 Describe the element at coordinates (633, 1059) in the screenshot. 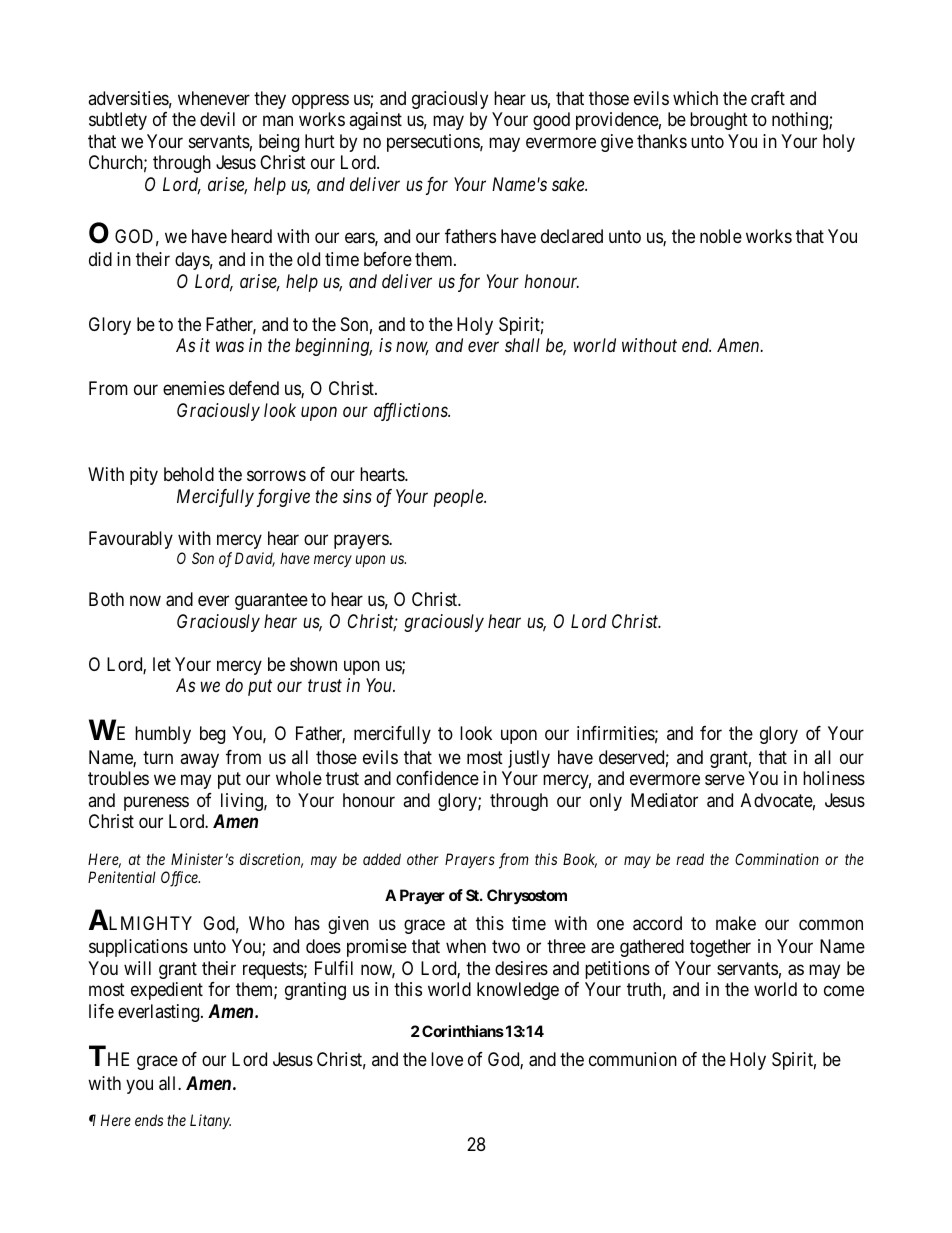

I see `communion` at that location.
